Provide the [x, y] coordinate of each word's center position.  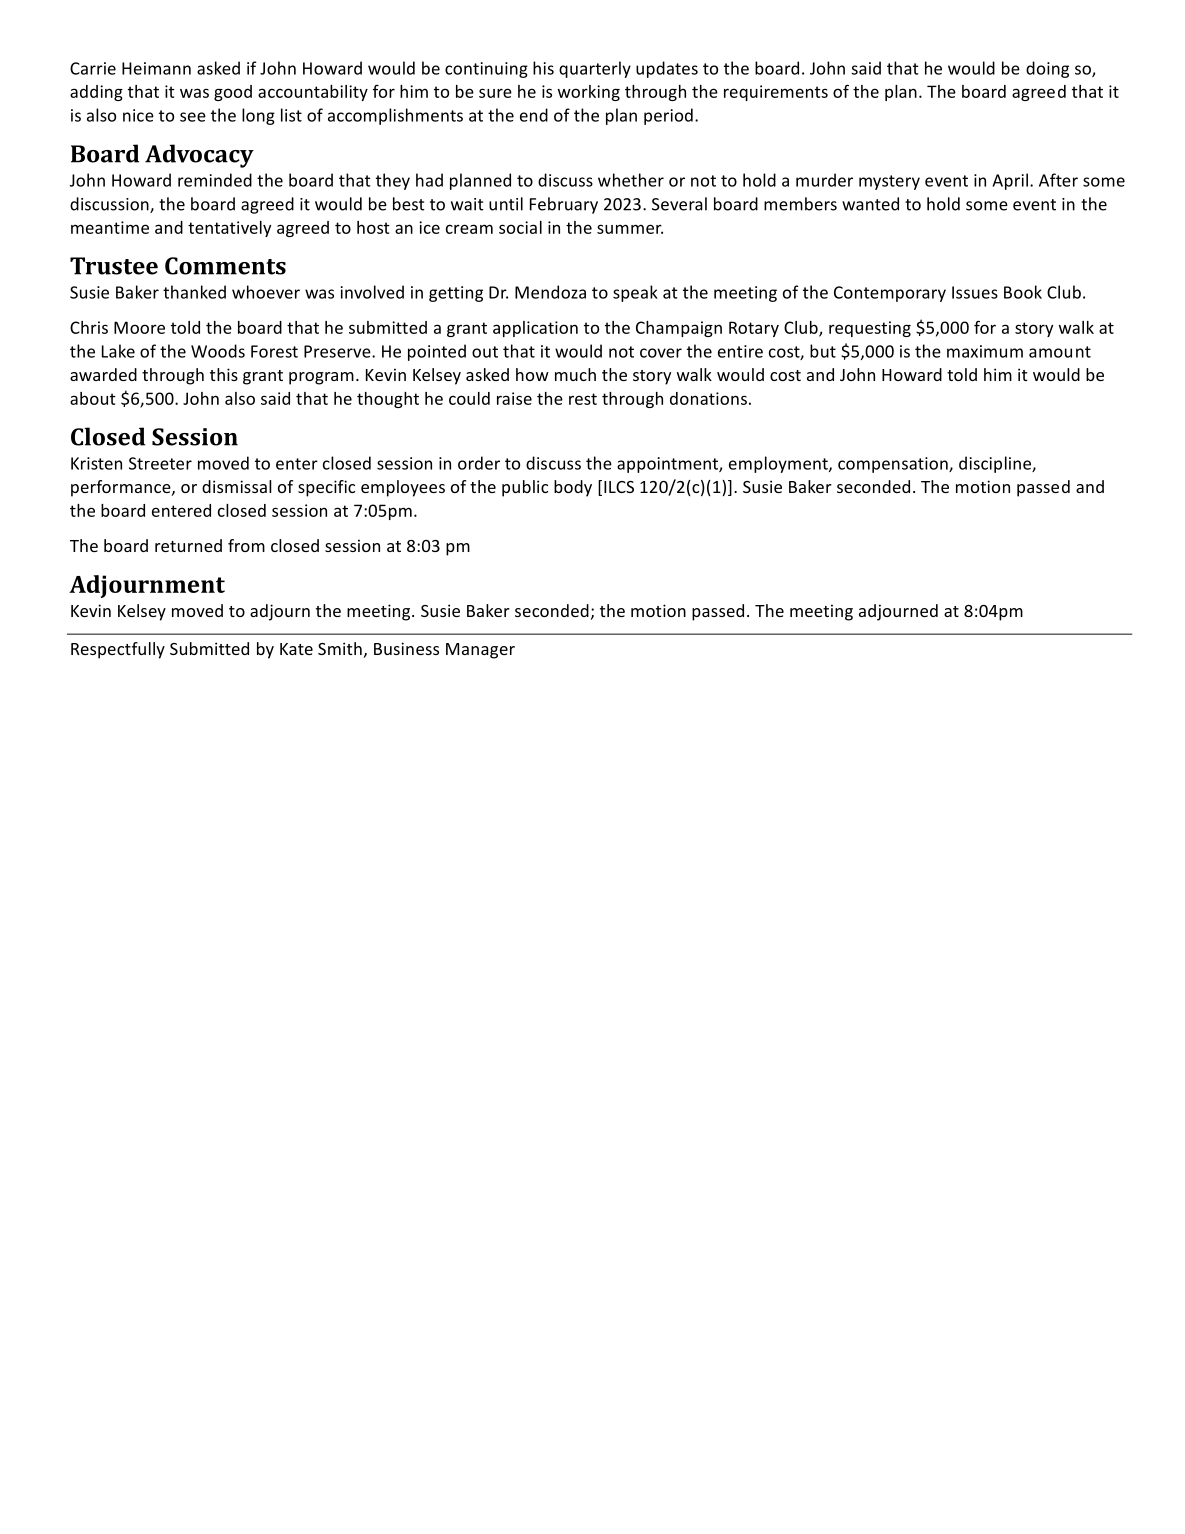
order [479, 463]
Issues [975, 292]
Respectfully [118, 650]
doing [1047, 69]
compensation [894, 465]
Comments [225, 266]
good [233, 93]
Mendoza [550, 292]
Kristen [96, 463]
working [589, 93]
